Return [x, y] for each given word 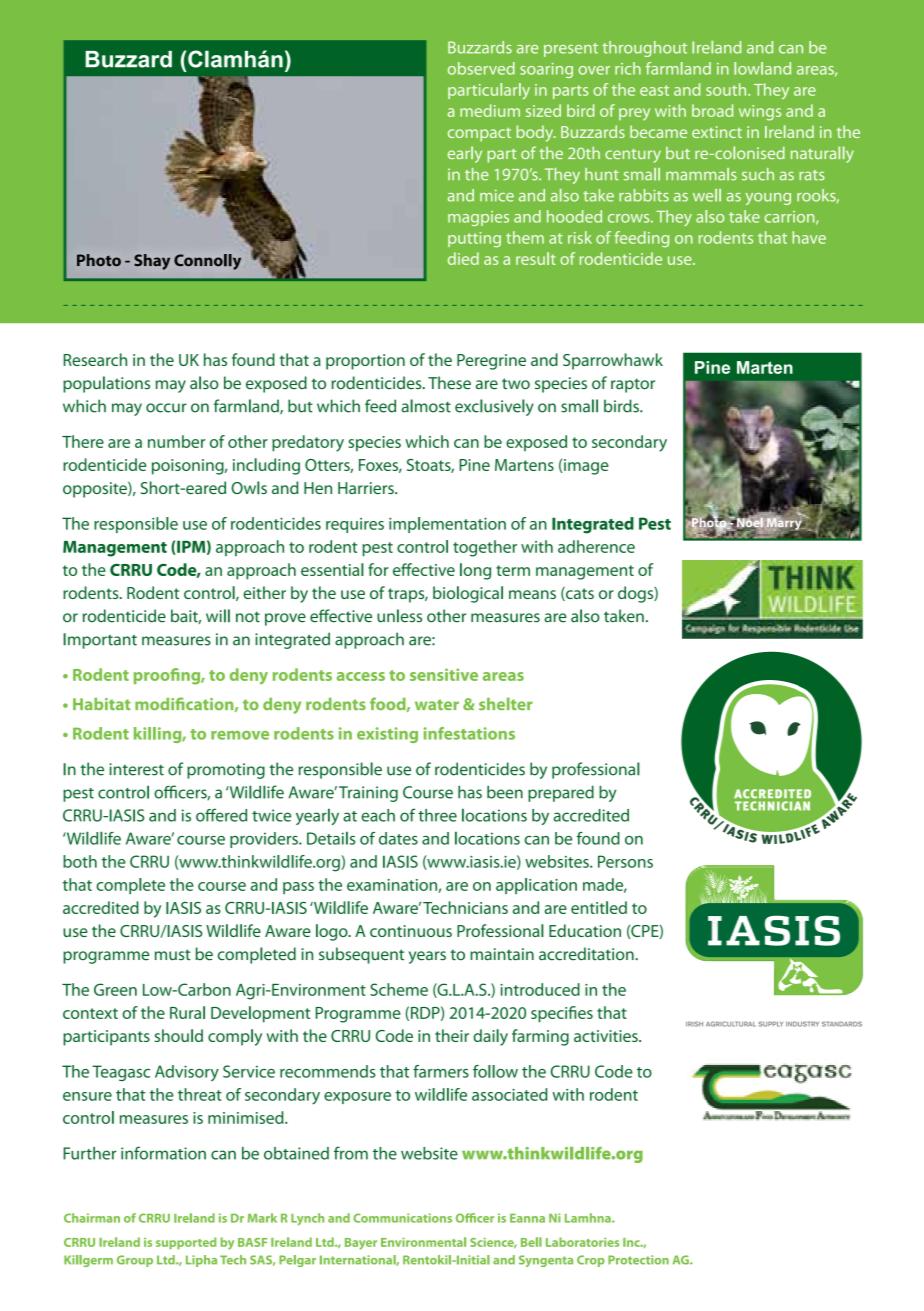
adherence [596, 546]
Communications [402, 1218]
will [218, 616]
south [727, 89]
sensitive [444, 674]
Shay [152, 262]
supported [186, 1243]
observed [481, 68]
